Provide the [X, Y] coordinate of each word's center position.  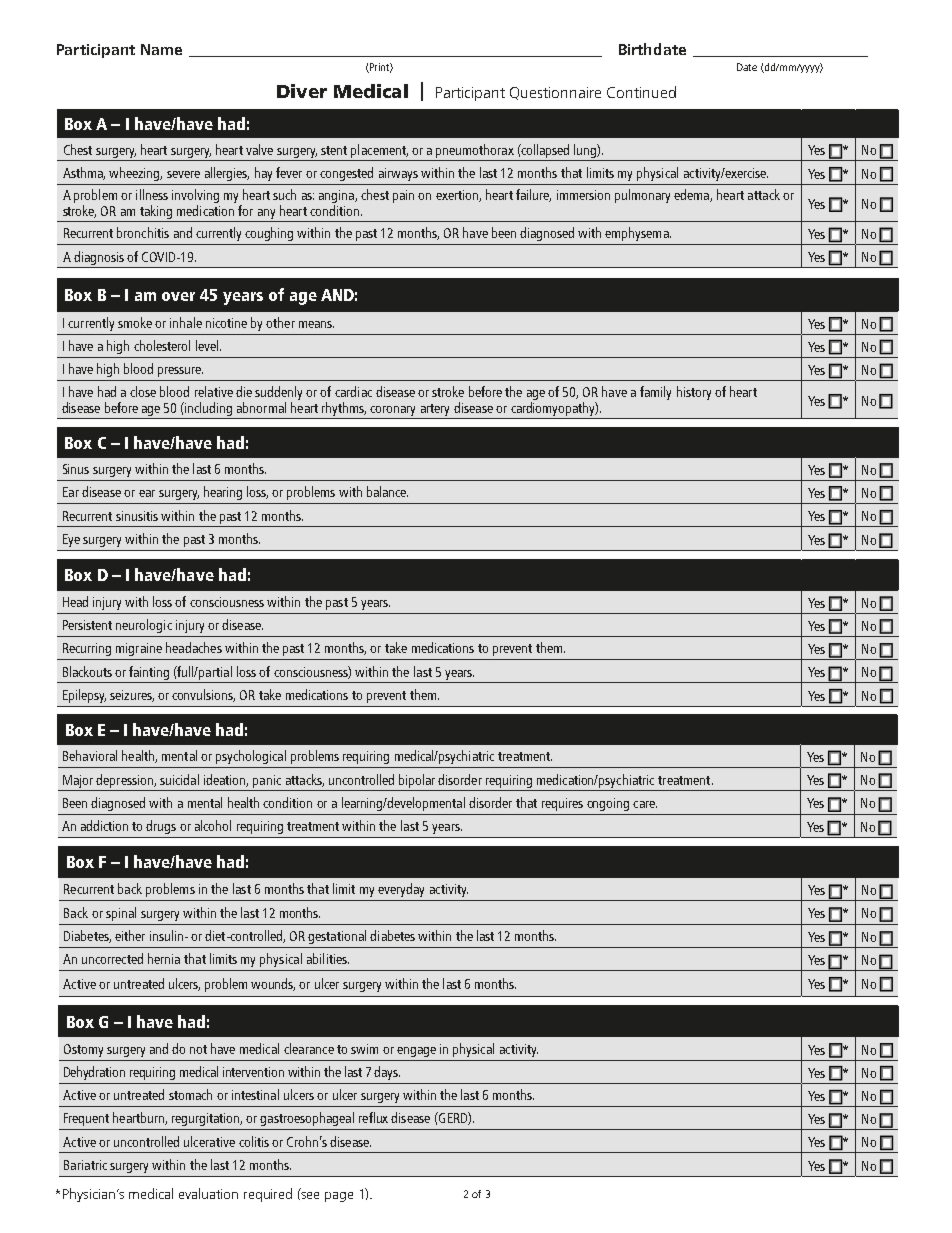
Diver [302, 91]
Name [161, 49]
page [339, 1197]
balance [387, 491]
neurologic [144, 626]
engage [416, 1052]
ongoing [608, 804]
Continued [641, 92]
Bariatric [85, 1165]
